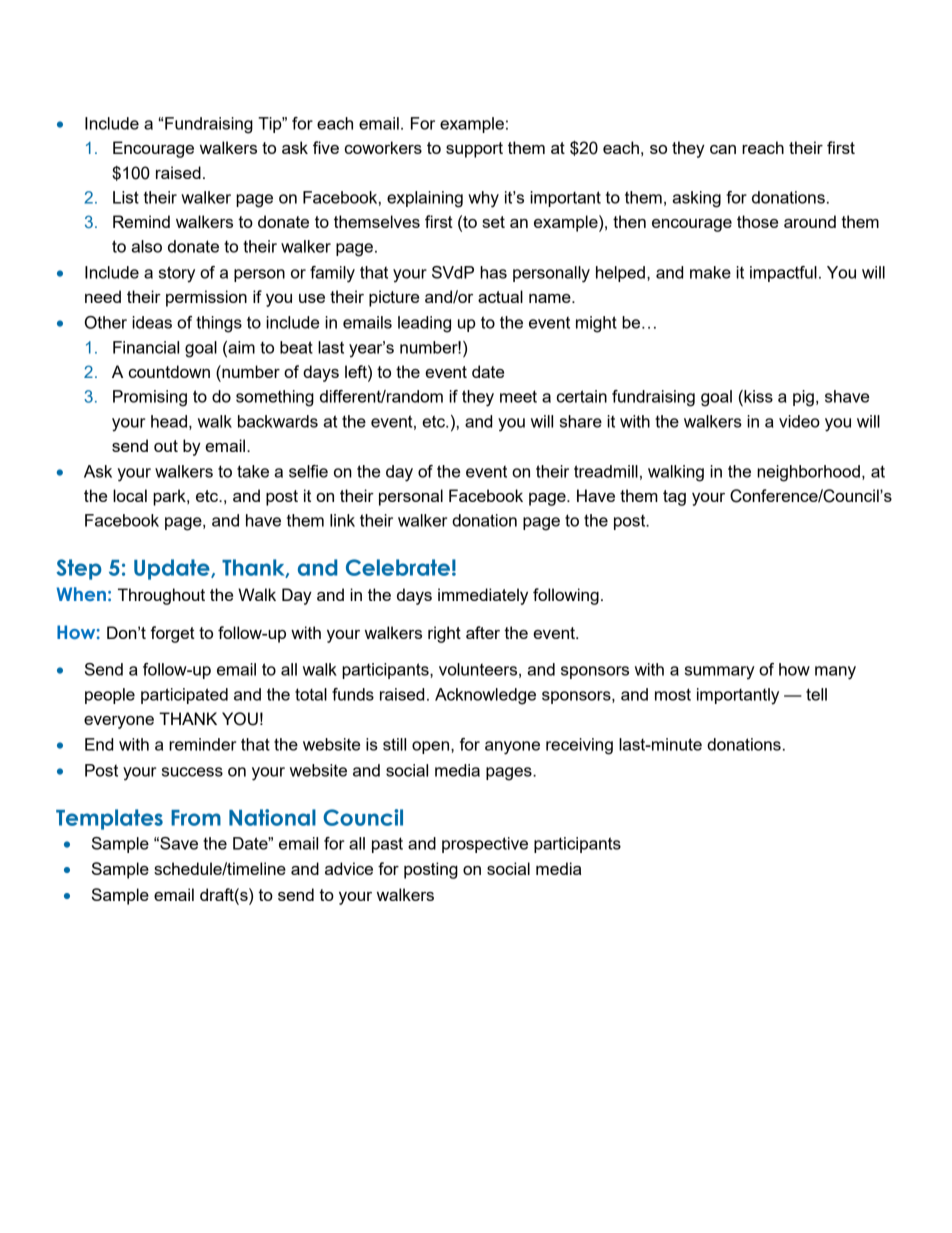 Image resolution: width=952 pixels, height=1233 pixels. Describe the element at coordinates (723, 149) in the page. I see `can` at that location.
